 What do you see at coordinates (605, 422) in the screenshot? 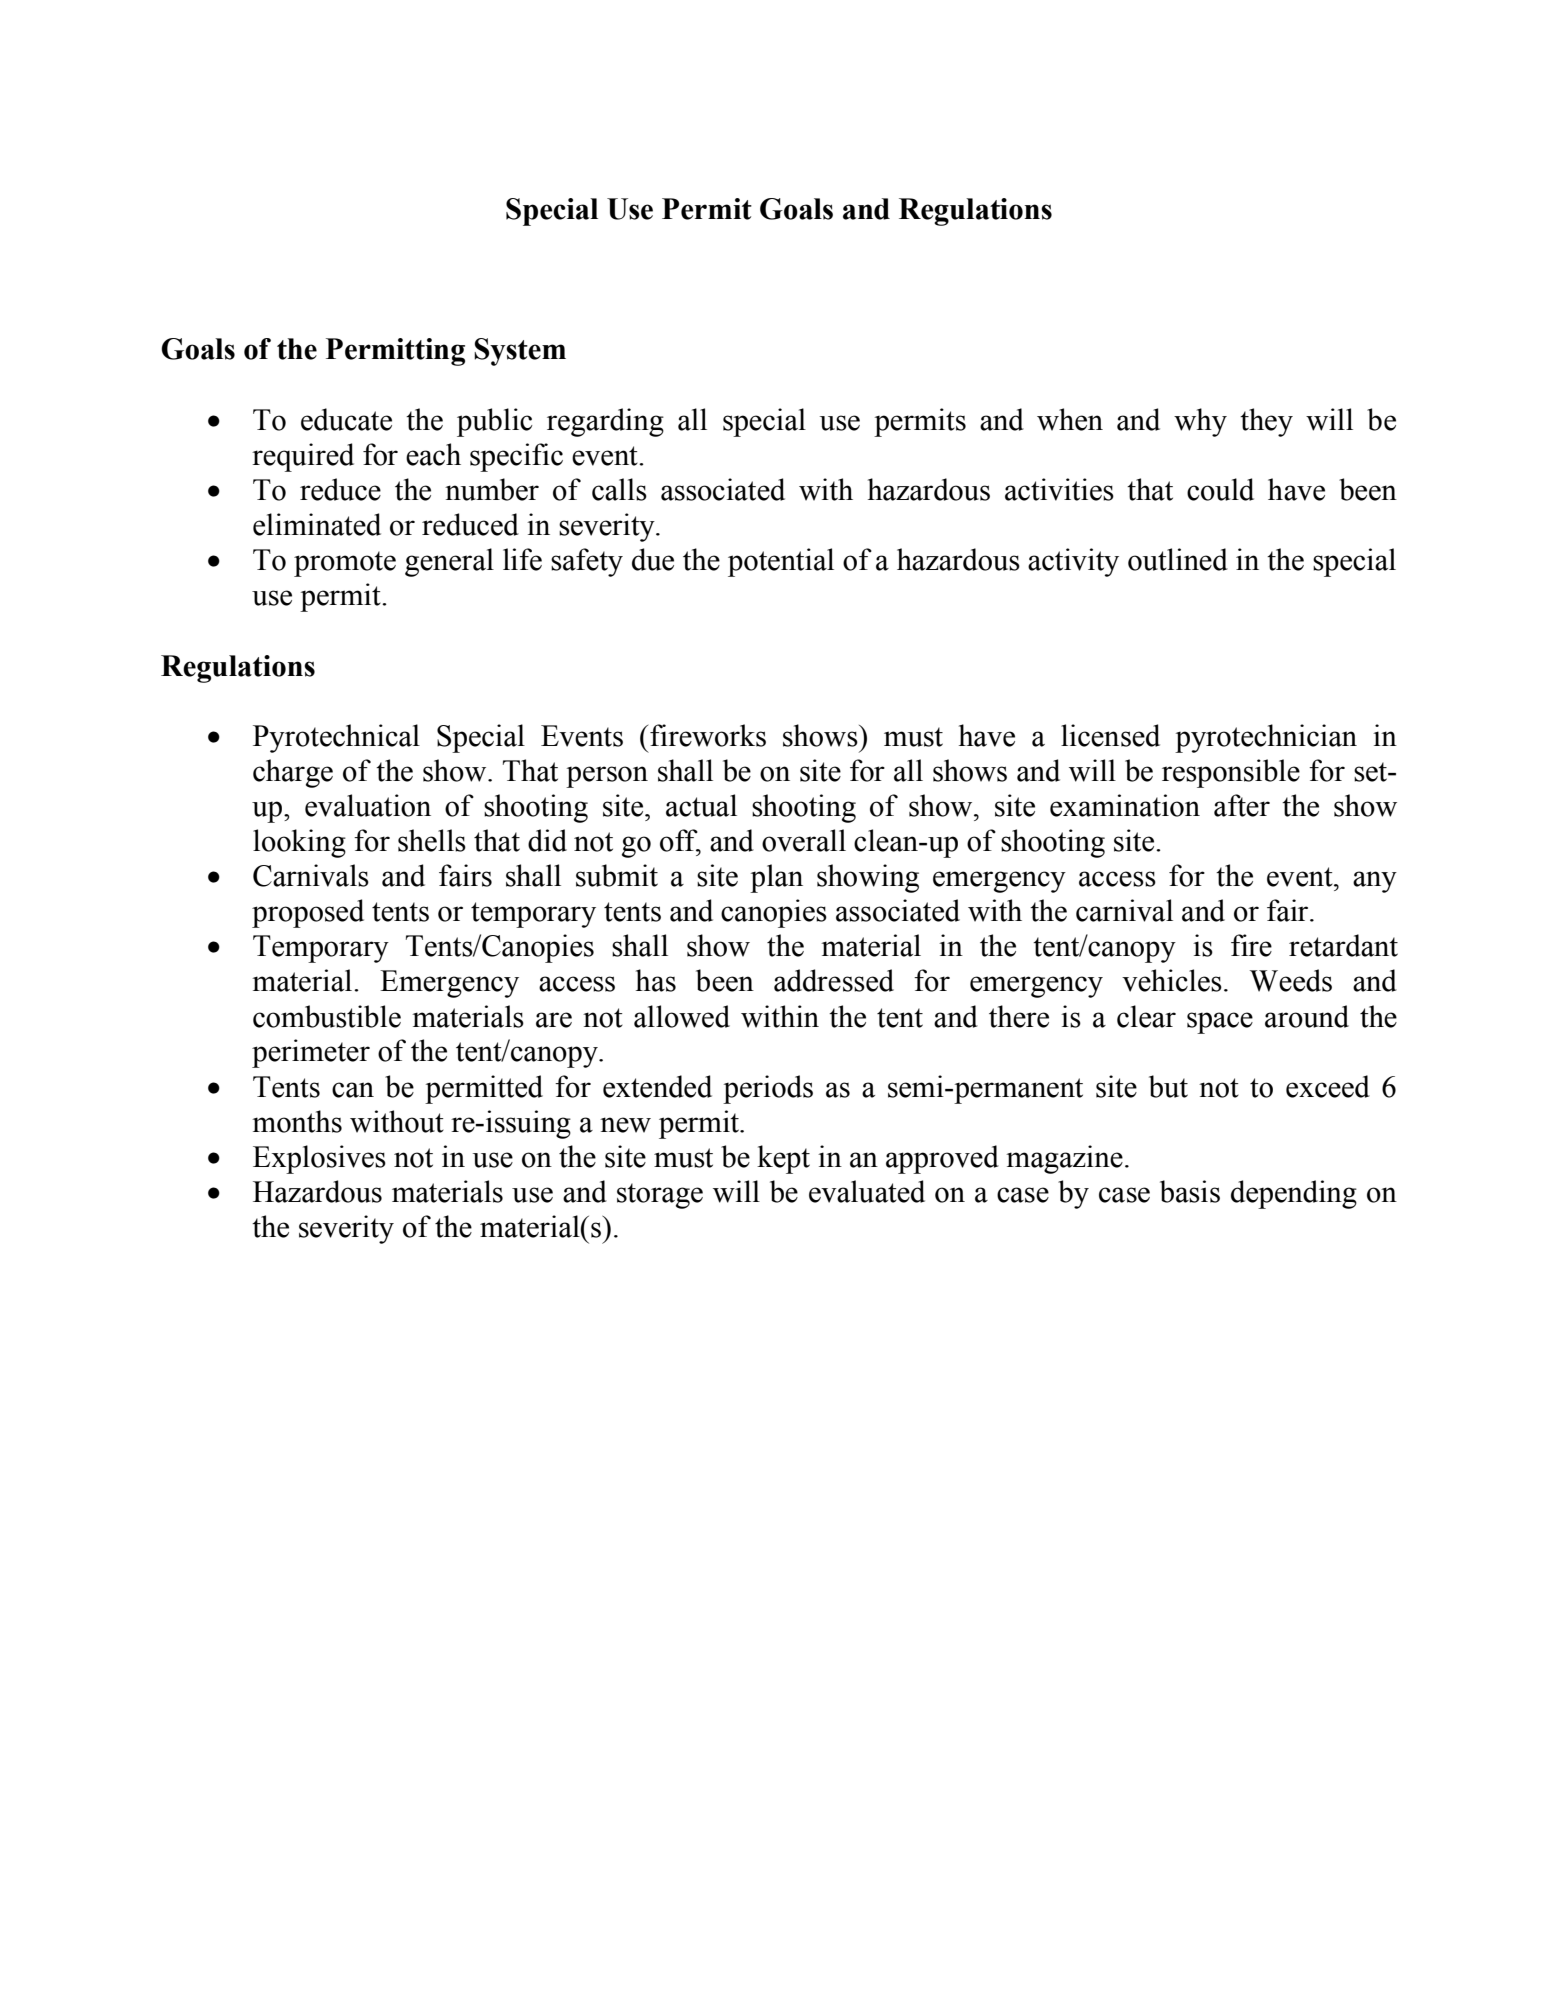
I see `regarding` at bounding box center [605, 422].
